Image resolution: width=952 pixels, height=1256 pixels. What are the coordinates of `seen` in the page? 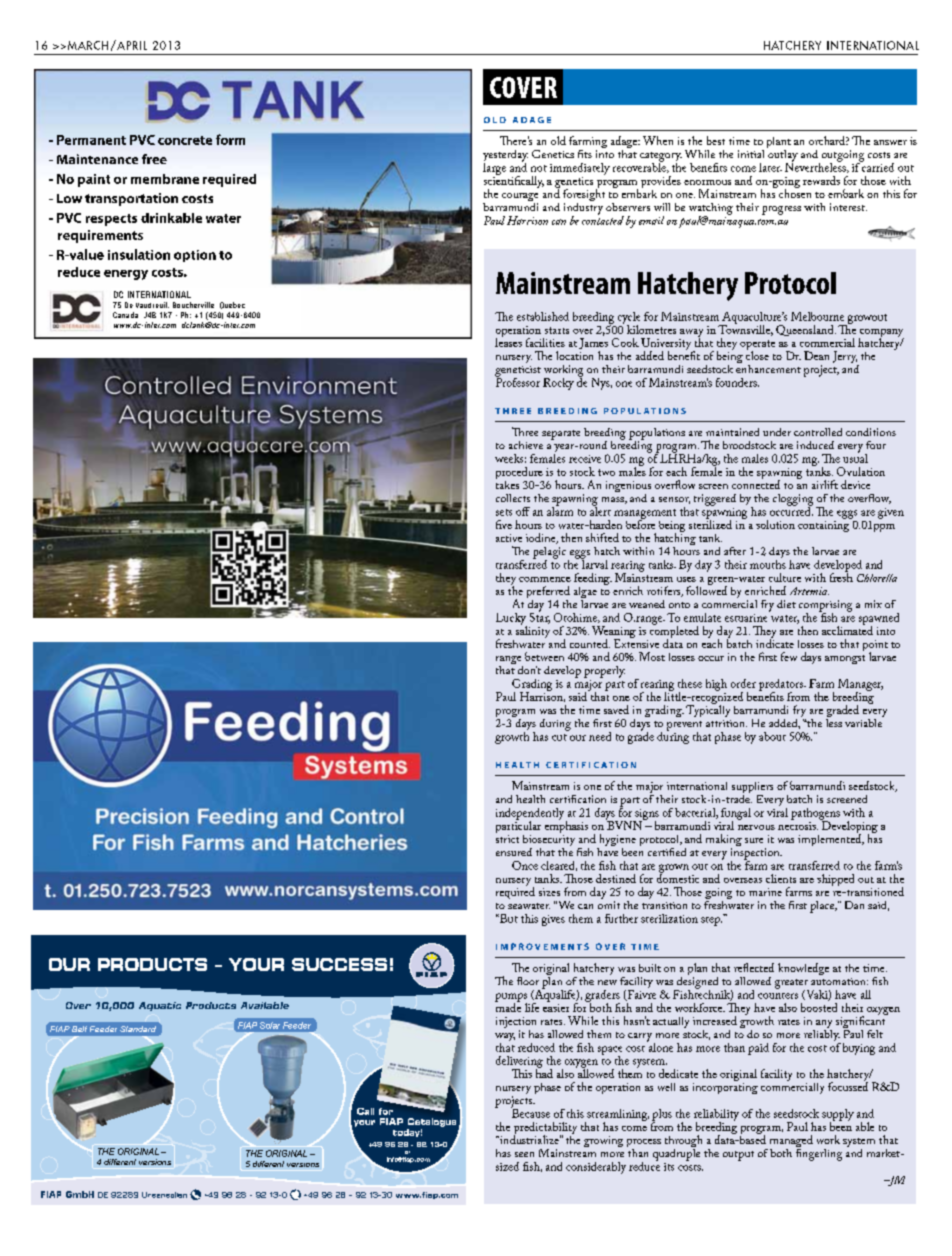 It's located at (524, 1154).
